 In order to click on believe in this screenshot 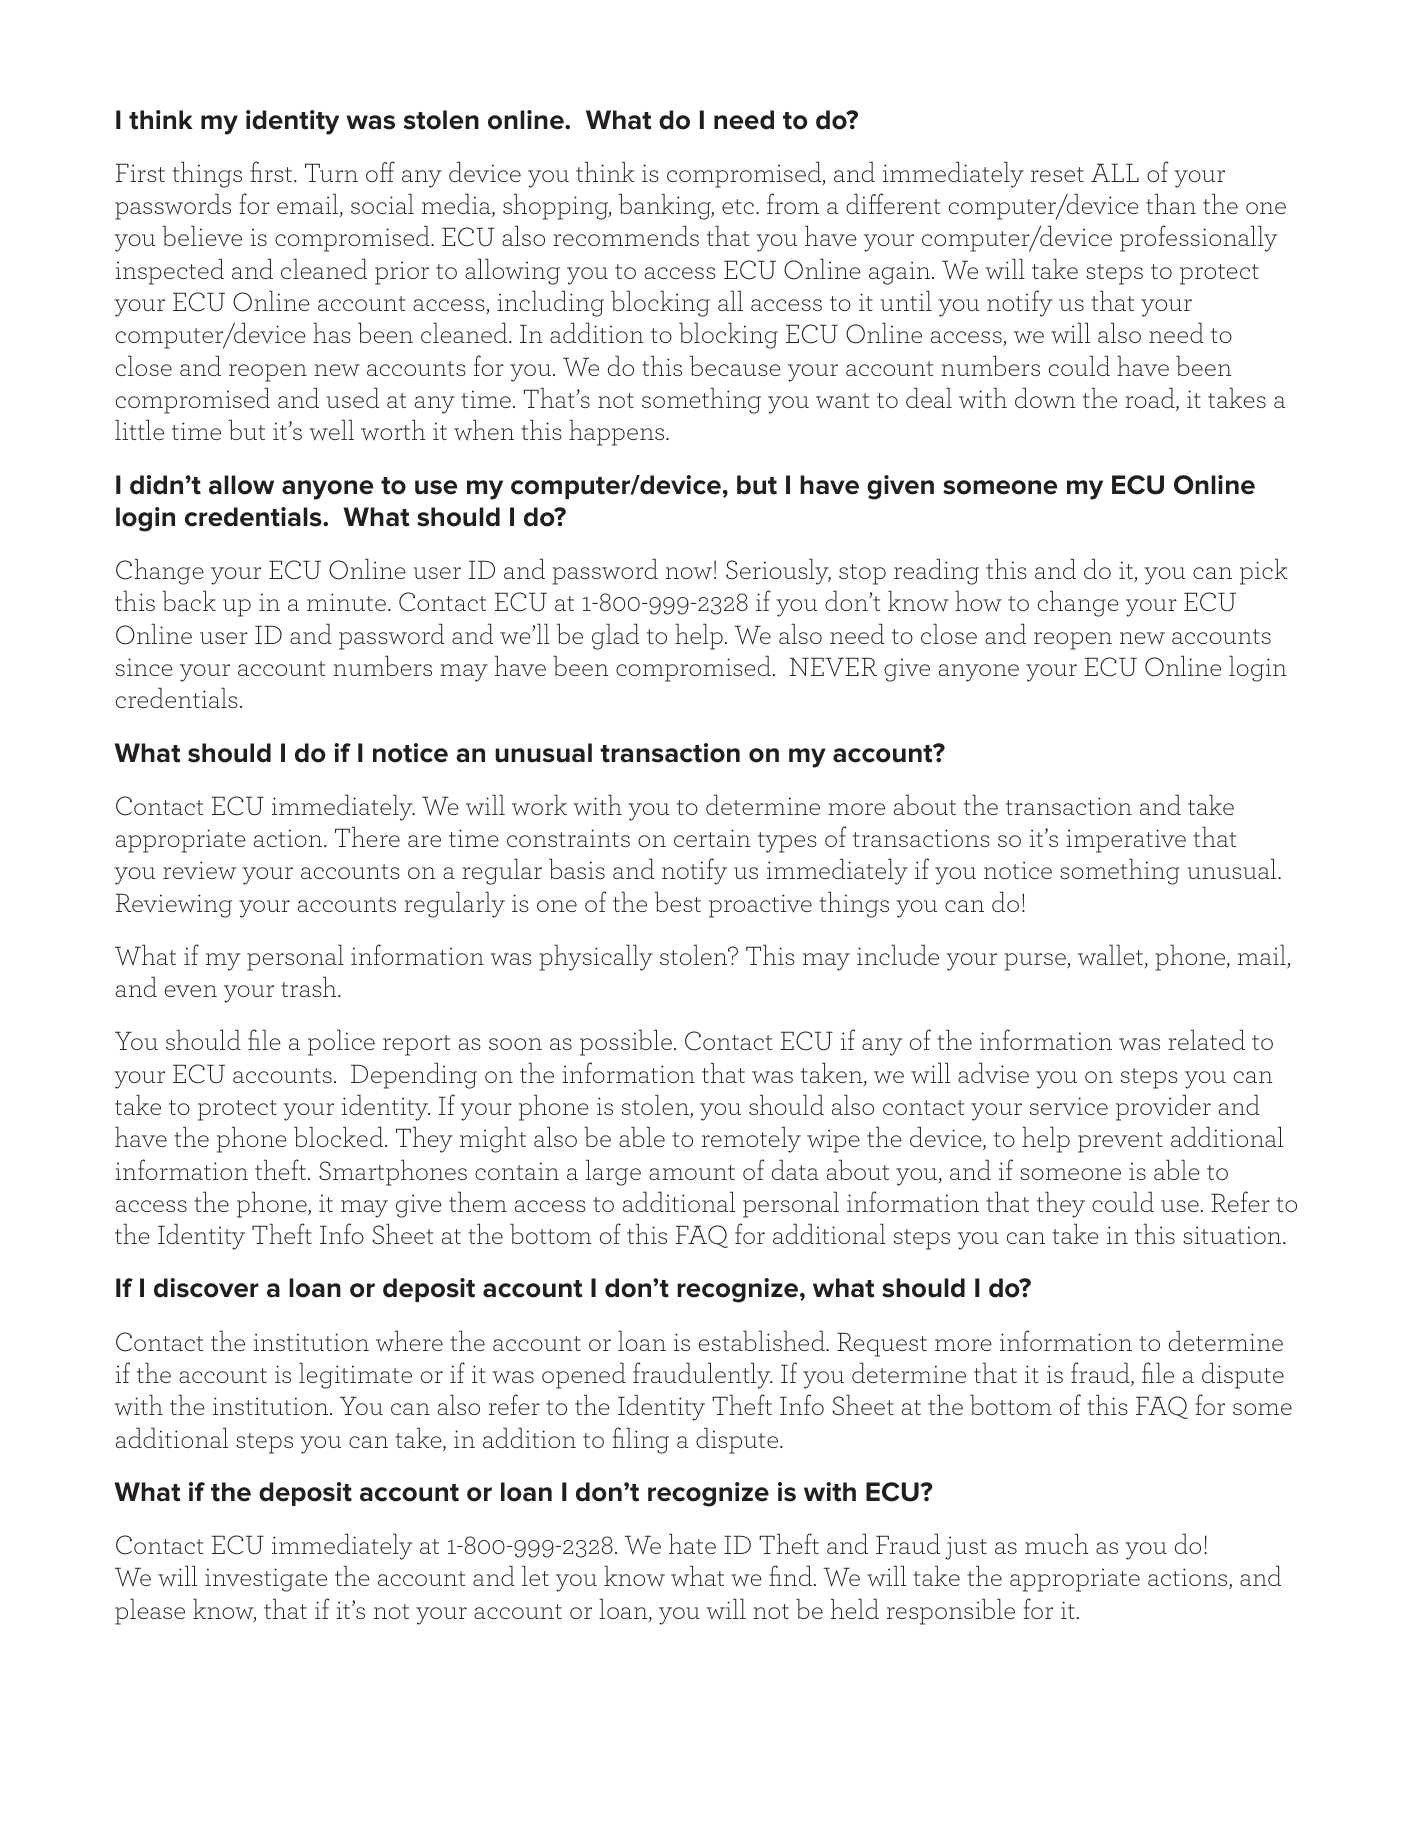, I will do `click(202, 235)`.
